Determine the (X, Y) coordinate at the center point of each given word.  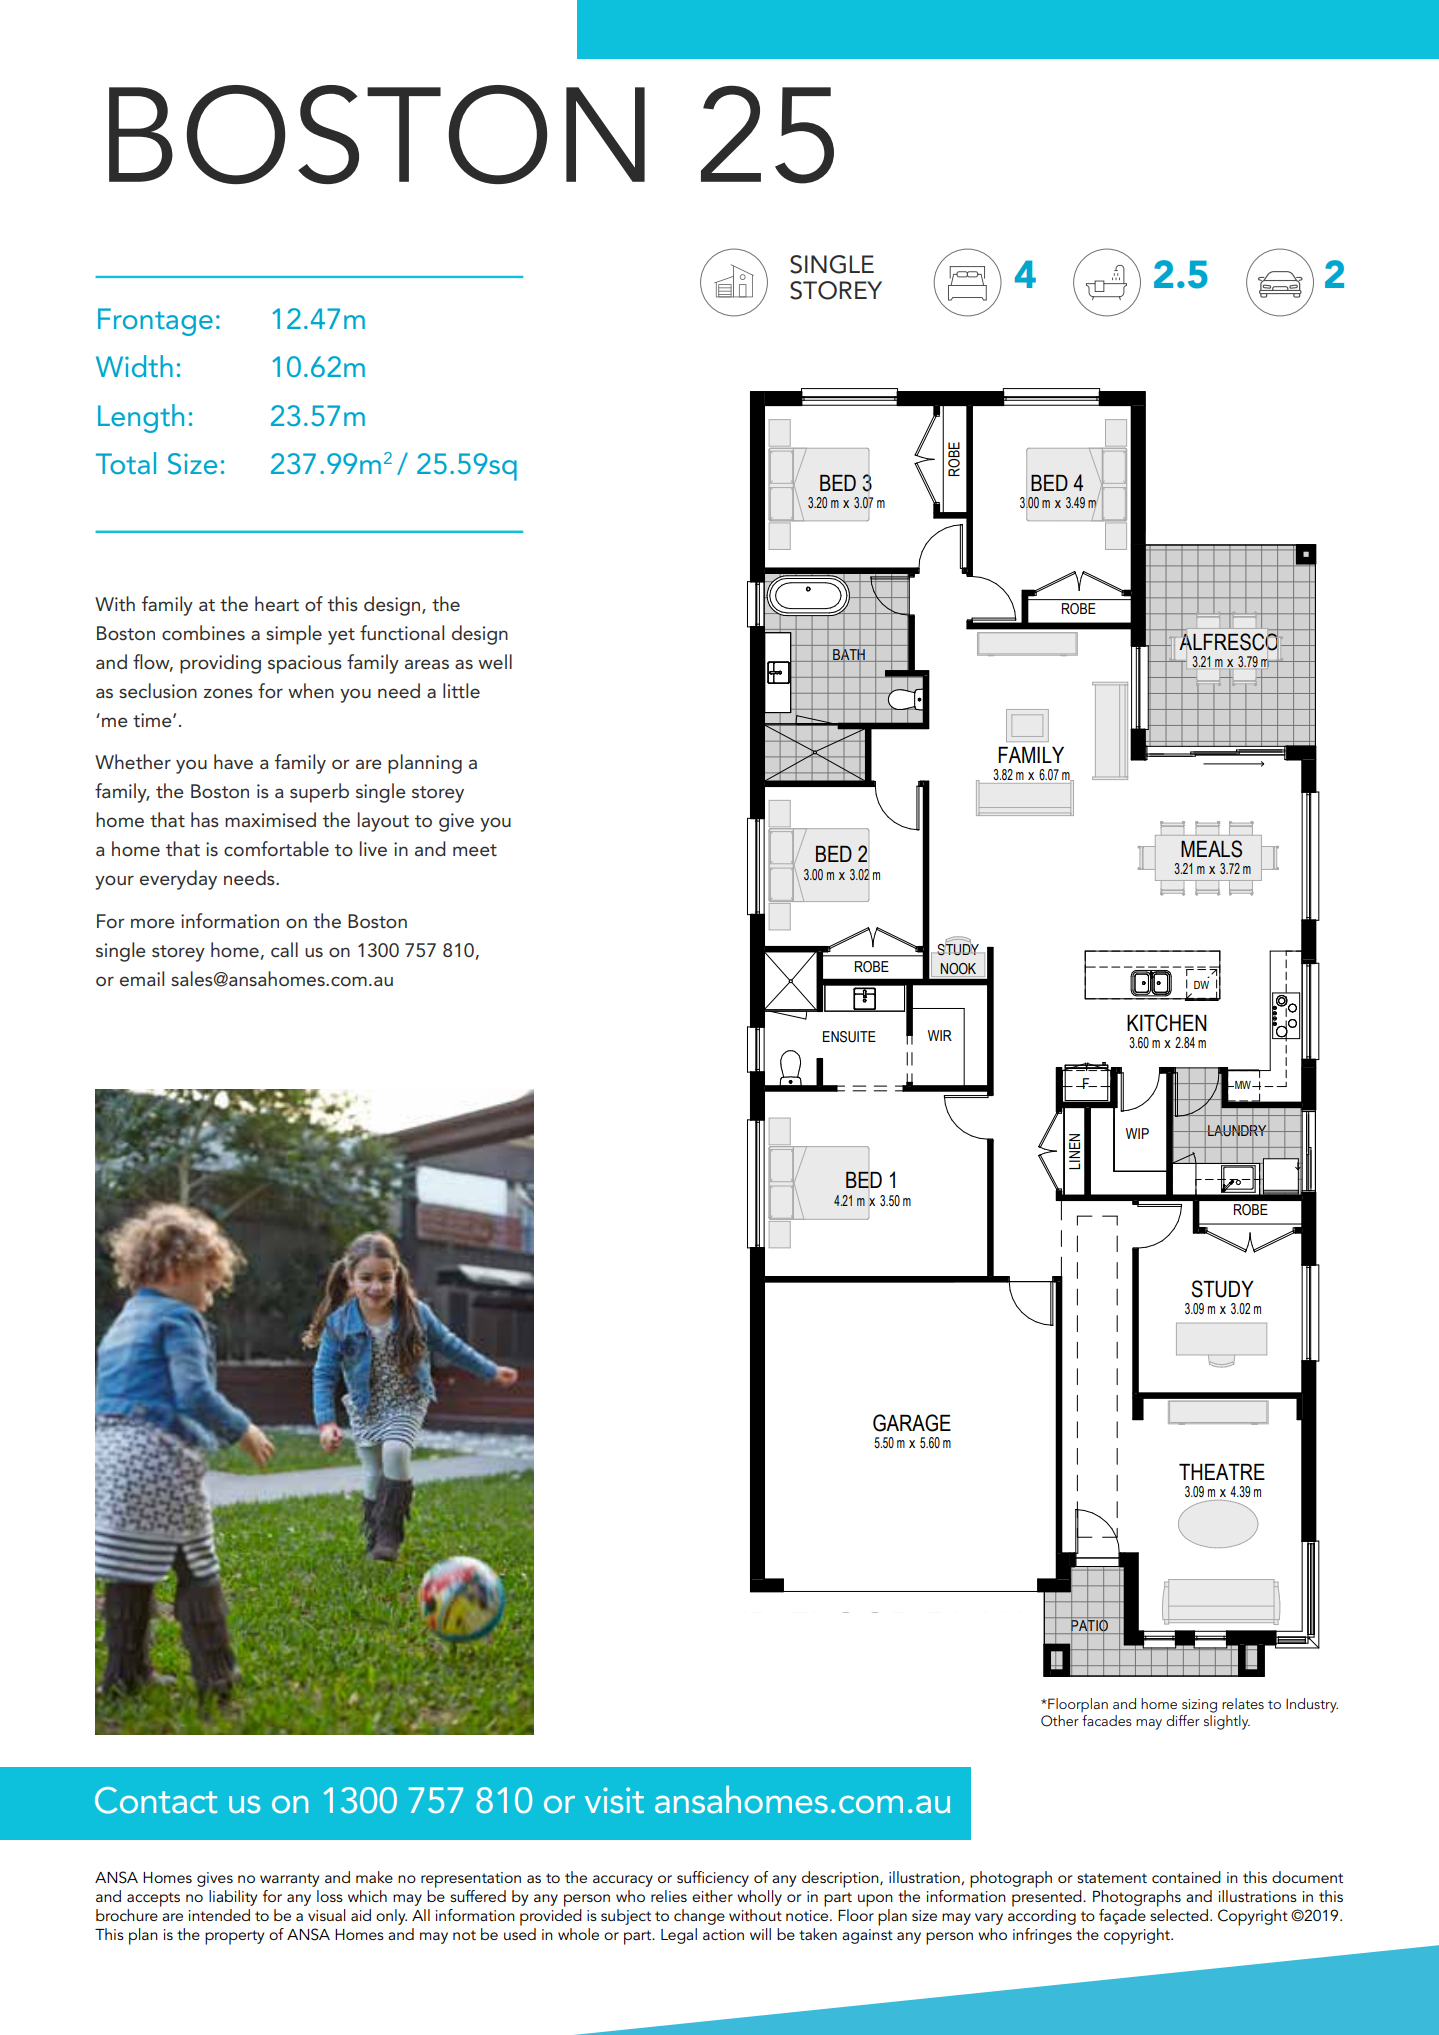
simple (294, 635)
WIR (940, 1035)
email (142, 979)
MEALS (1211, 849)
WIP (1137, 1133)
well (495, 661)
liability (233, 1898)
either (712, 1896)
